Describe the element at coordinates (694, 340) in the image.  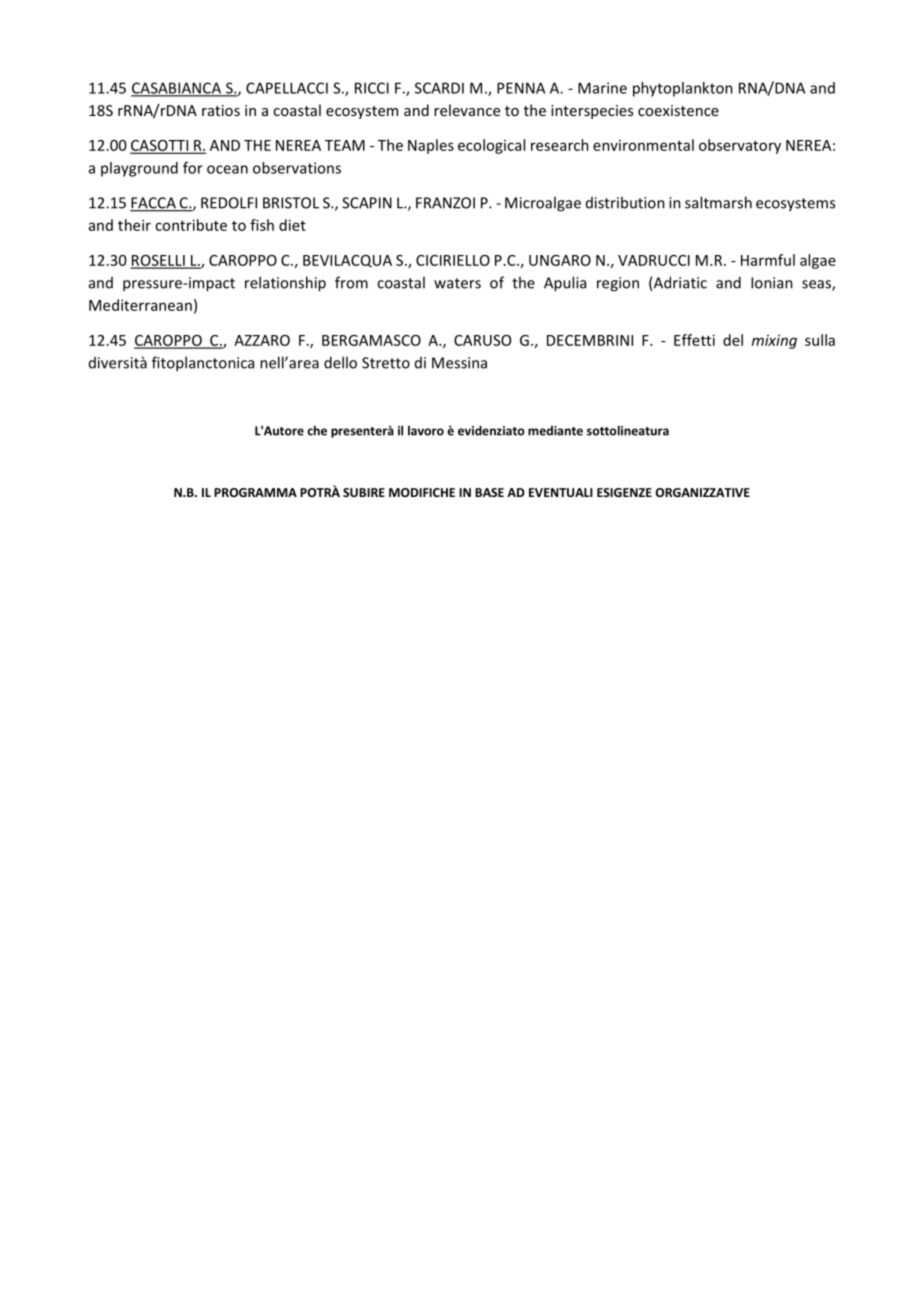
I see `Effetti` at that location.
